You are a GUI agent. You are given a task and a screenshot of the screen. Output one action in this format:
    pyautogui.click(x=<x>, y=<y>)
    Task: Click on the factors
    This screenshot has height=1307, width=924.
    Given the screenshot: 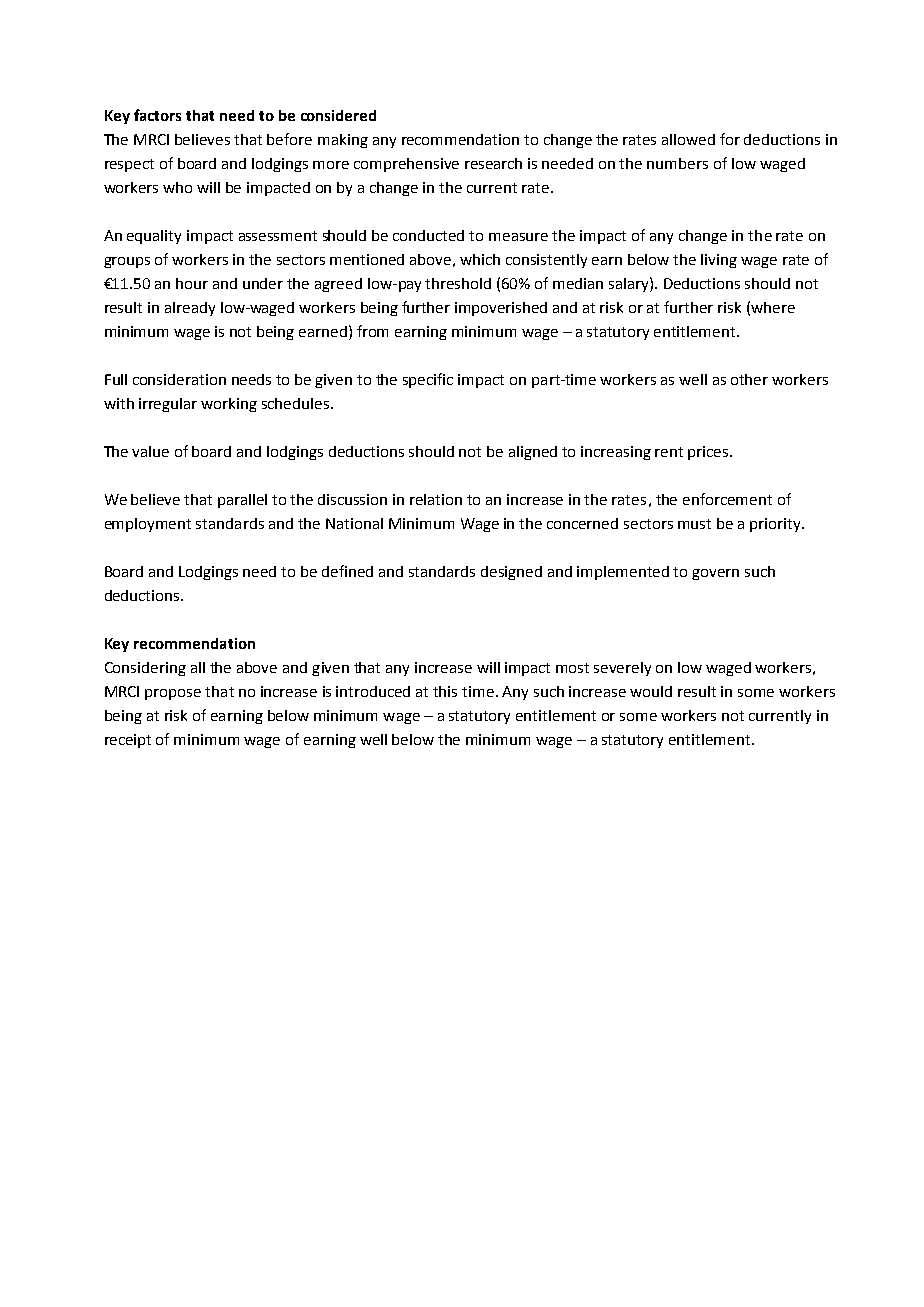 What is the action you would take?
    pyautogui.click(x=157, y=115)
